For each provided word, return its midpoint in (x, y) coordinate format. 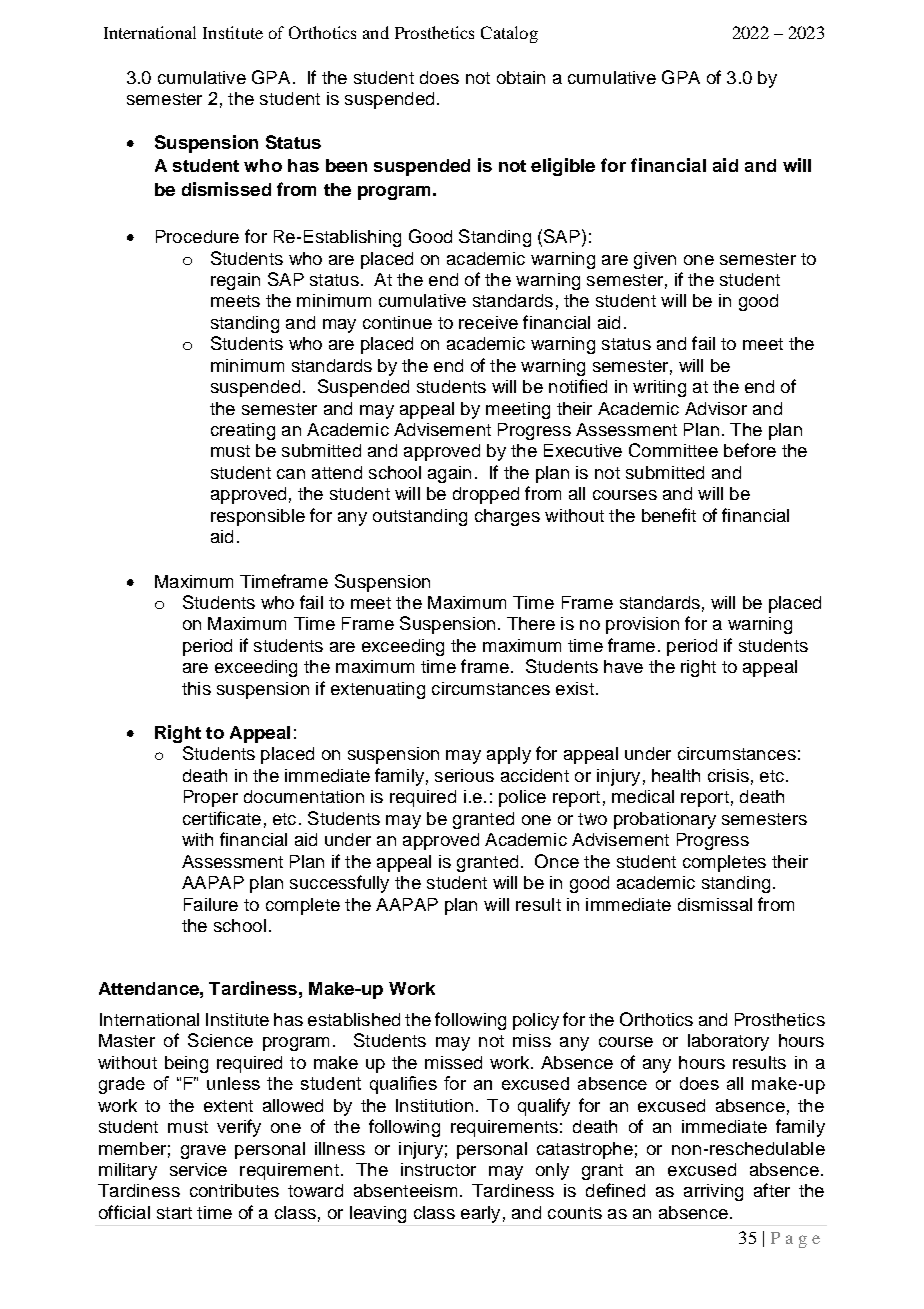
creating (243, 431)
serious (464, 775)
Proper (211, 798)
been (346, 165)
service (198, 1169)
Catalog (509, 34)
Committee (673, 450)
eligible (563, 167)
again (449, 474)
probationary (665, 820)
